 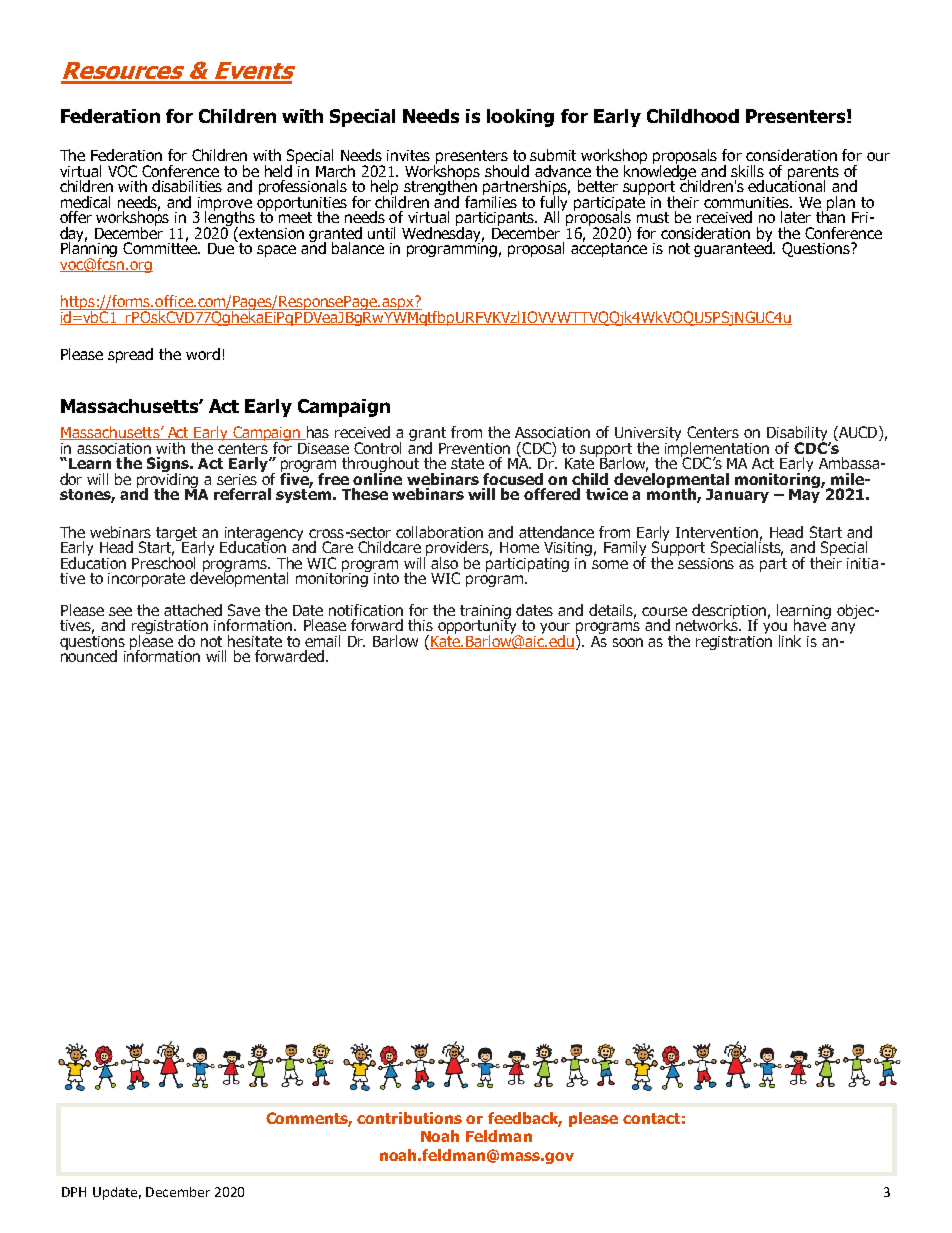 I want to click on hesitate, so click(x=255, y=641).
